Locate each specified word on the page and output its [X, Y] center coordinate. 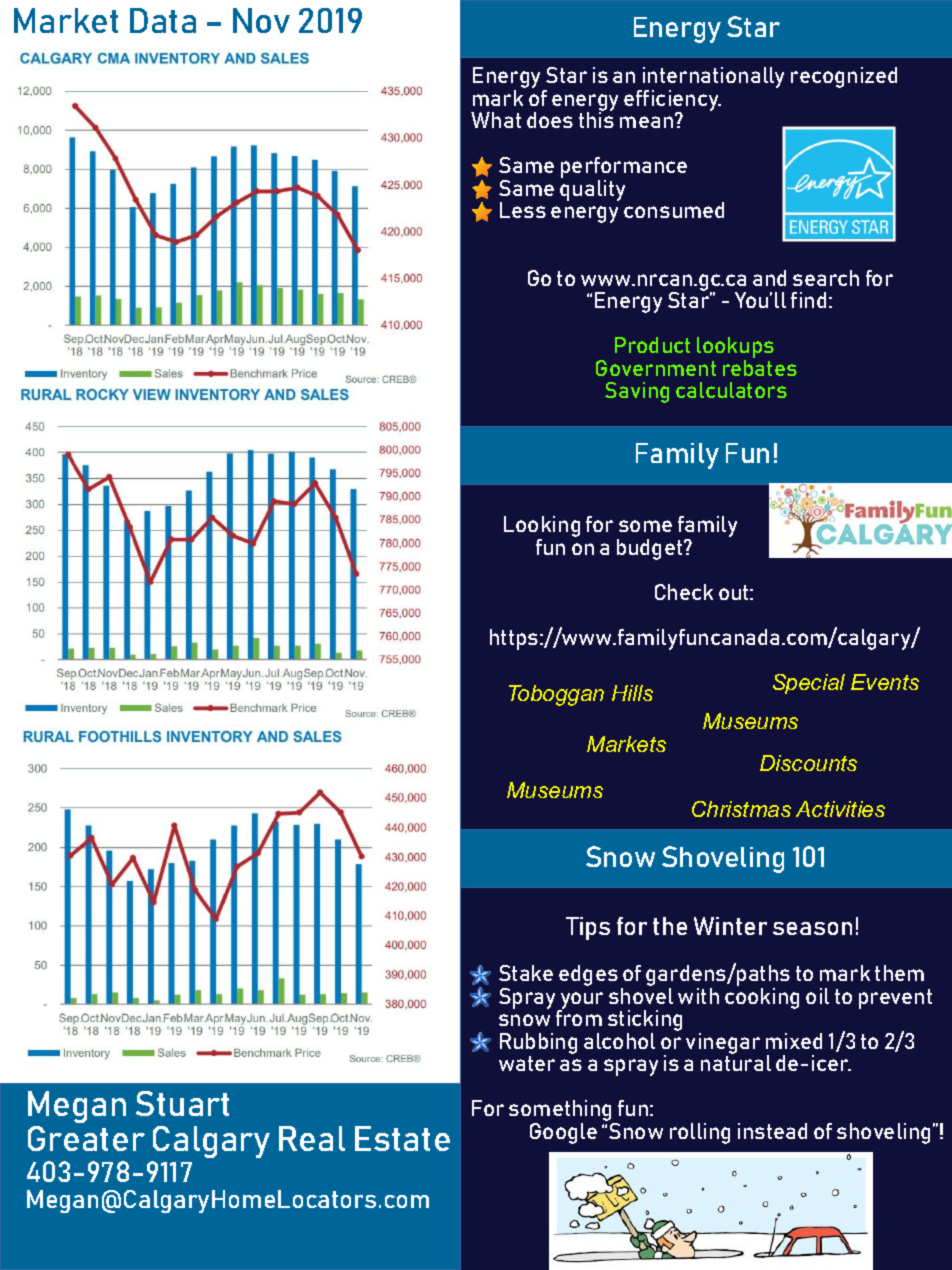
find [808, 300]
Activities [840, 809]
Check [684, 592]
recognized [844, 77]
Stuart [182, 1103]
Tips [588, 928]
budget [649, 549]
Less [523, 210]
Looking [542, 528]
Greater [86, 1138]
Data [163, 20]
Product [652, 345]
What [496, 120]
